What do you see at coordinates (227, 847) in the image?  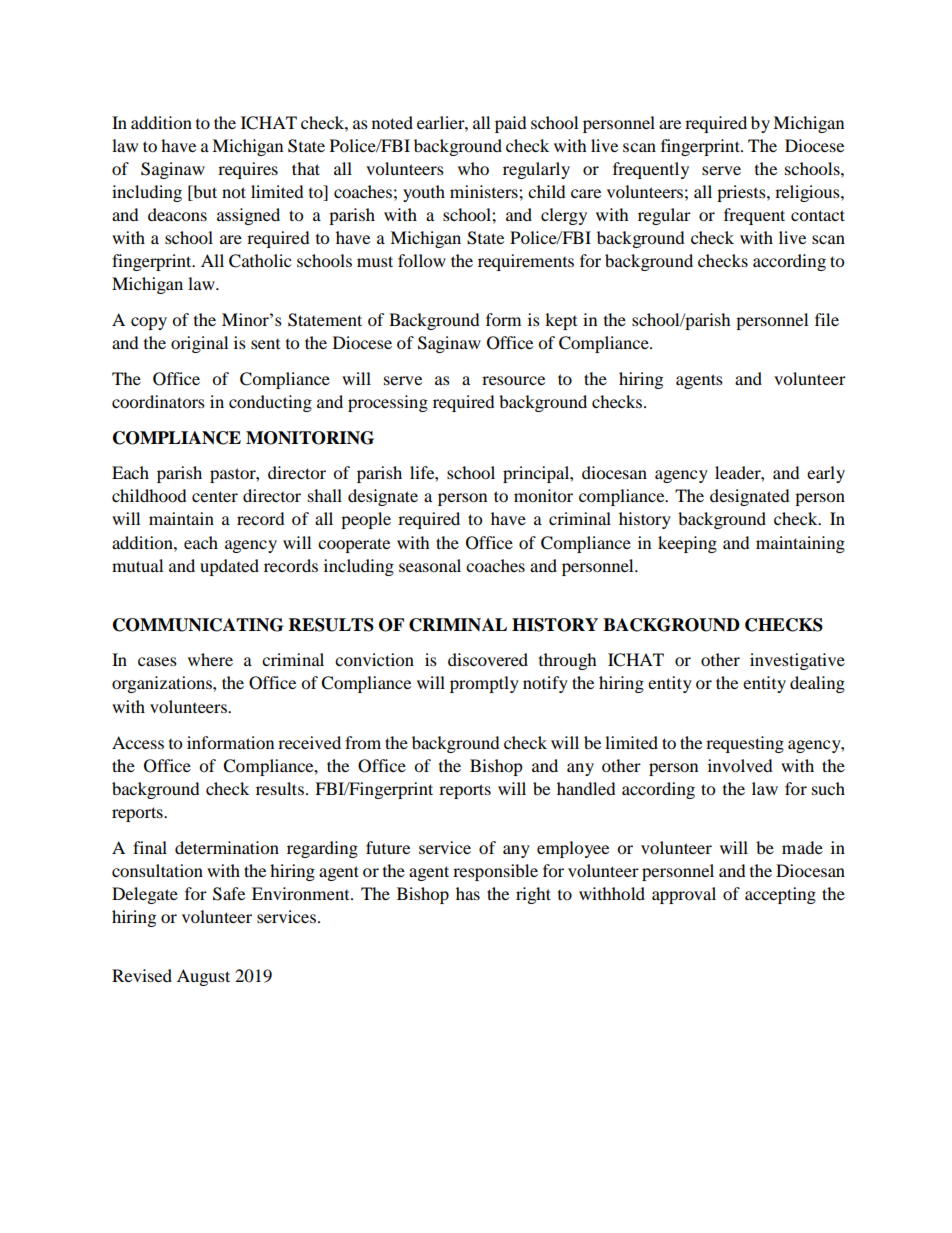 I see `determination` at bounding box center [227, 847].
